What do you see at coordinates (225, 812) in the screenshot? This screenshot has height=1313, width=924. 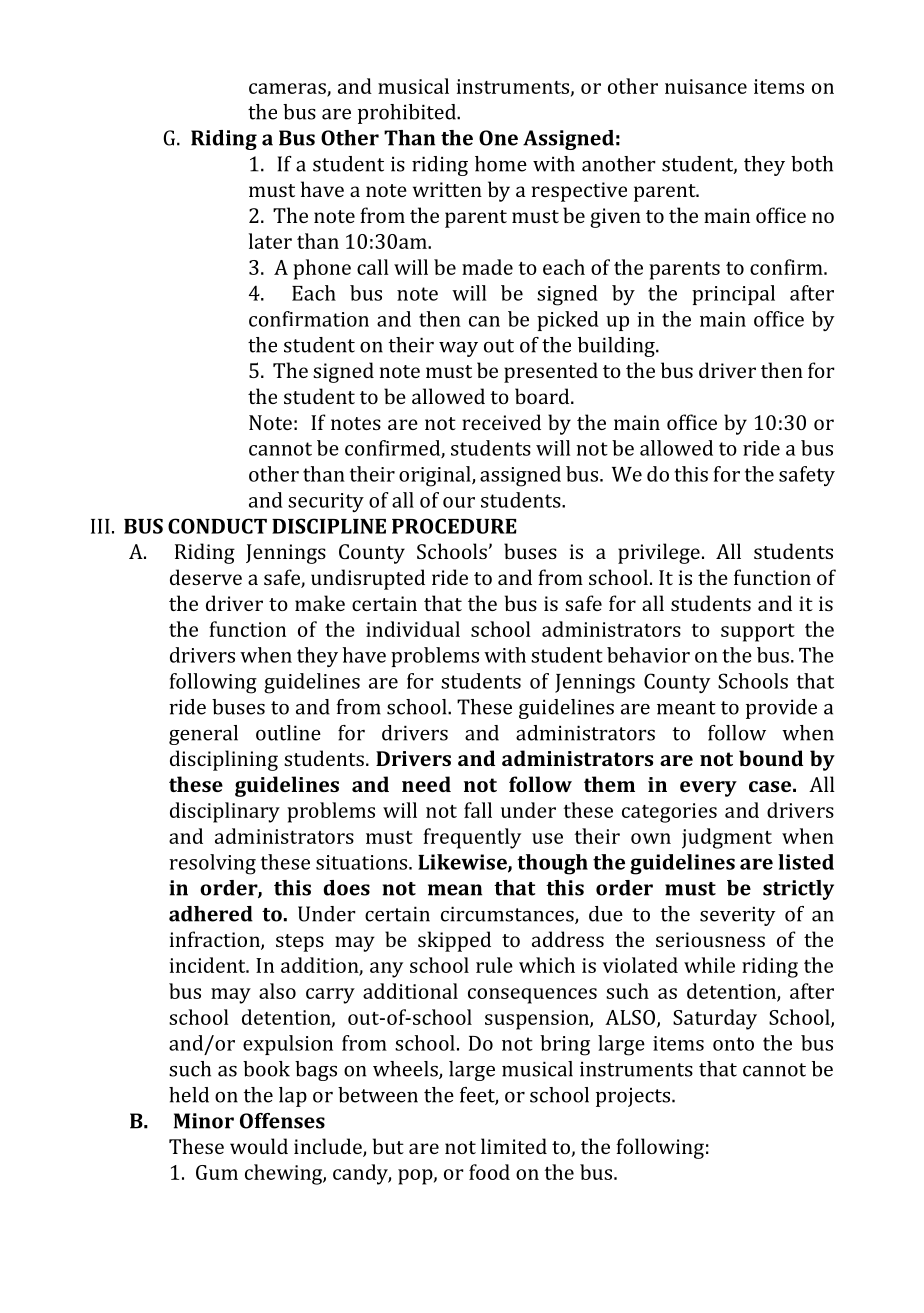 I see `disciplinary` at bounding box center [225, 812].
